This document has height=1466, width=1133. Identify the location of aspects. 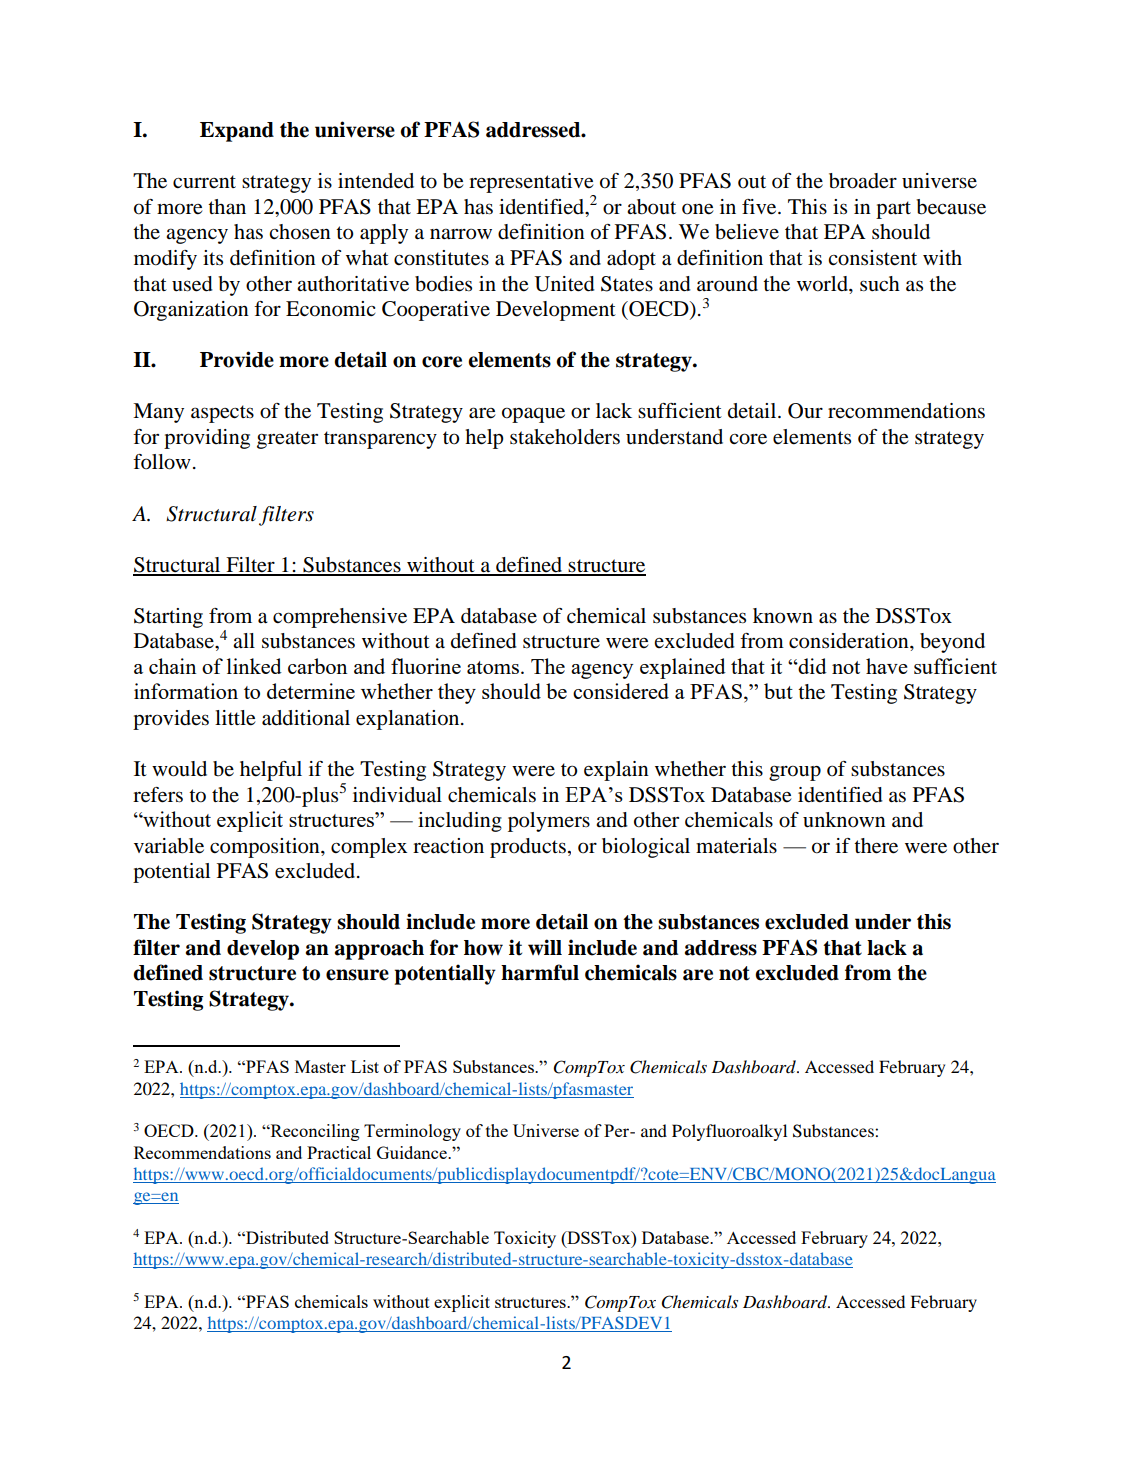
(222, 414).
